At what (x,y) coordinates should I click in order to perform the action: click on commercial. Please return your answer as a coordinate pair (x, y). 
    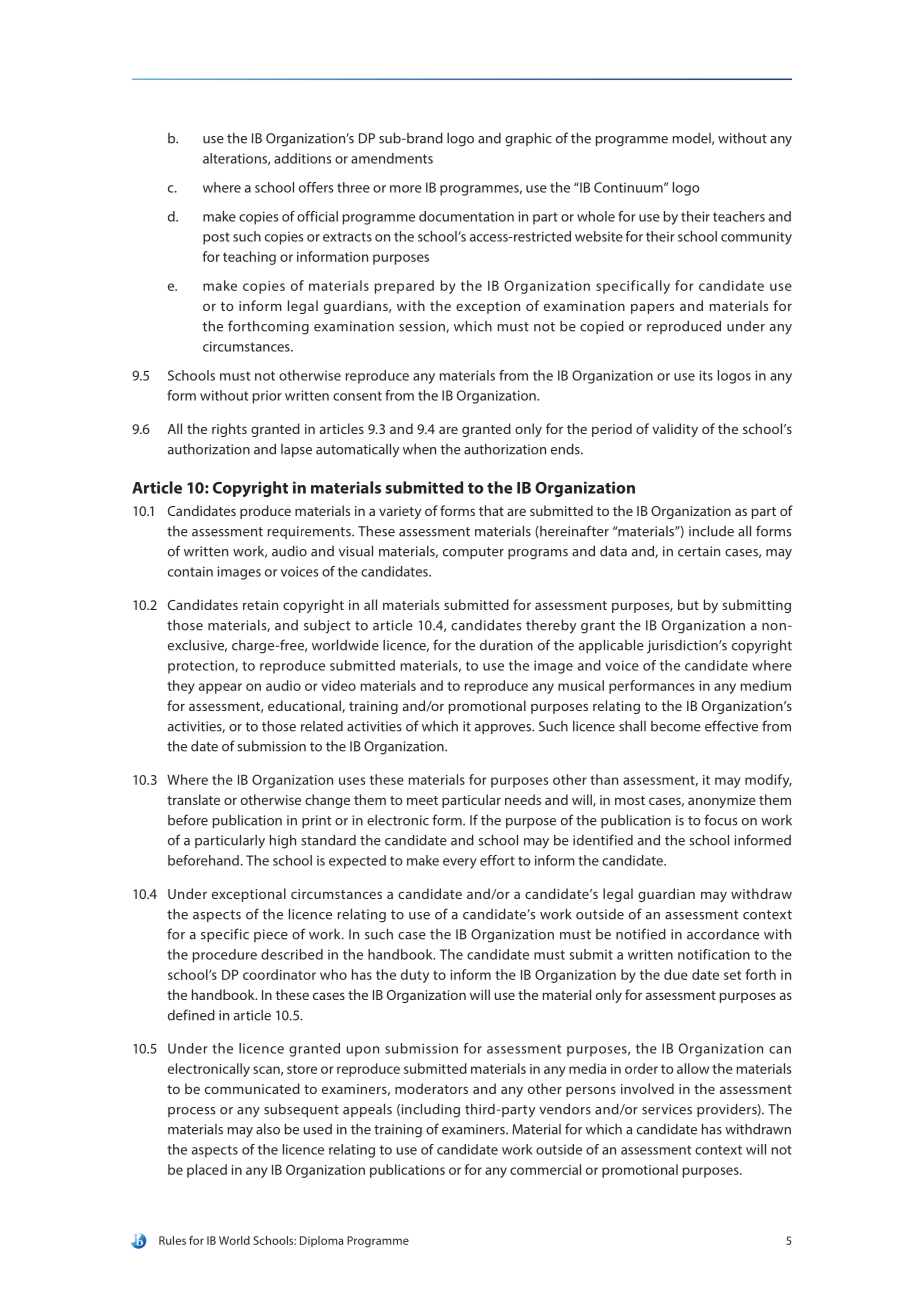
    Looking at the image, I should click on (545, 1169).
